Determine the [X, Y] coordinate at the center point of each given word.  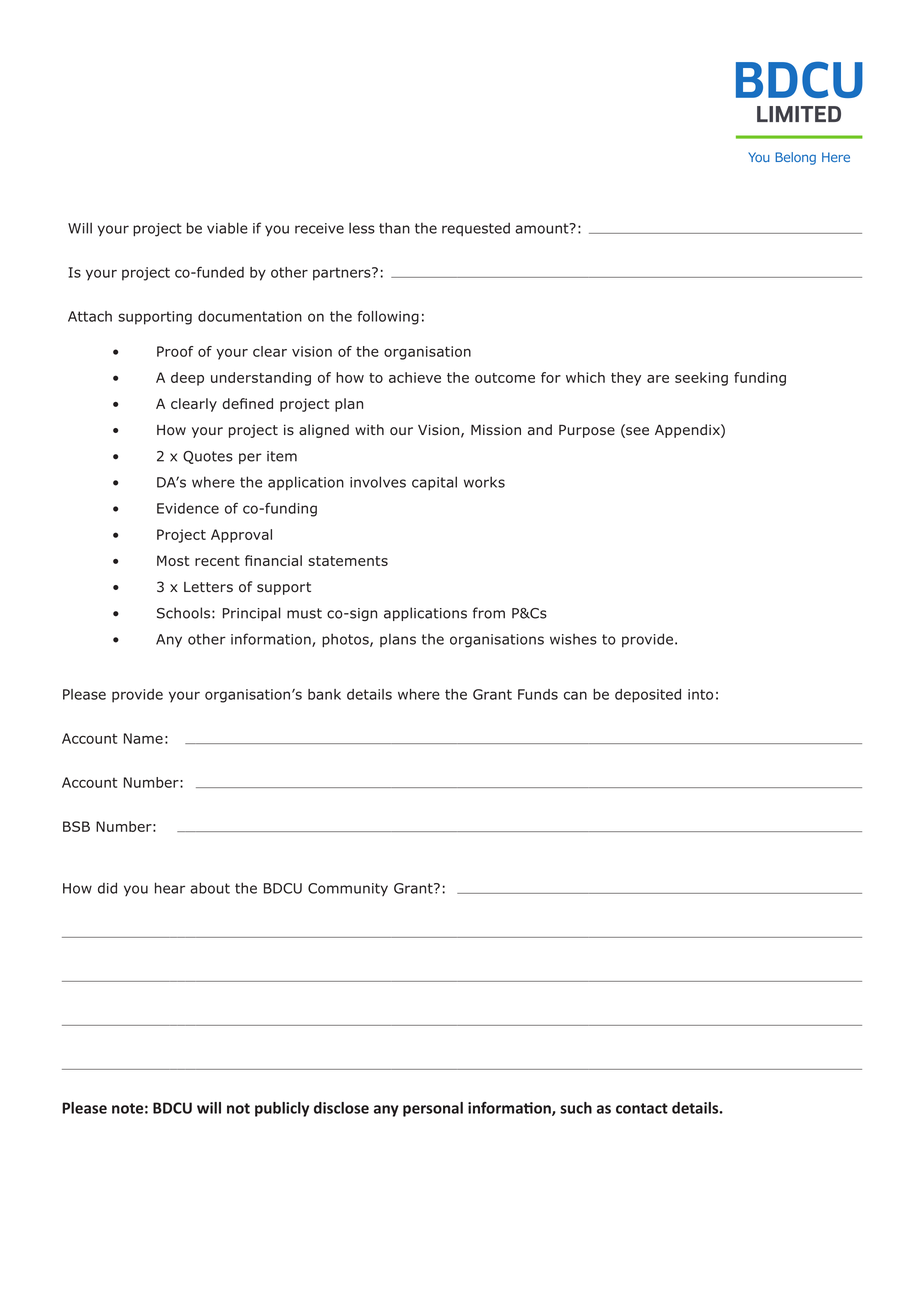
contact [642, 1108]
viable [227, 228]
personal [433, 1109]
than [394, 228]
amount [543, 228]
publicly [282, 1109]
